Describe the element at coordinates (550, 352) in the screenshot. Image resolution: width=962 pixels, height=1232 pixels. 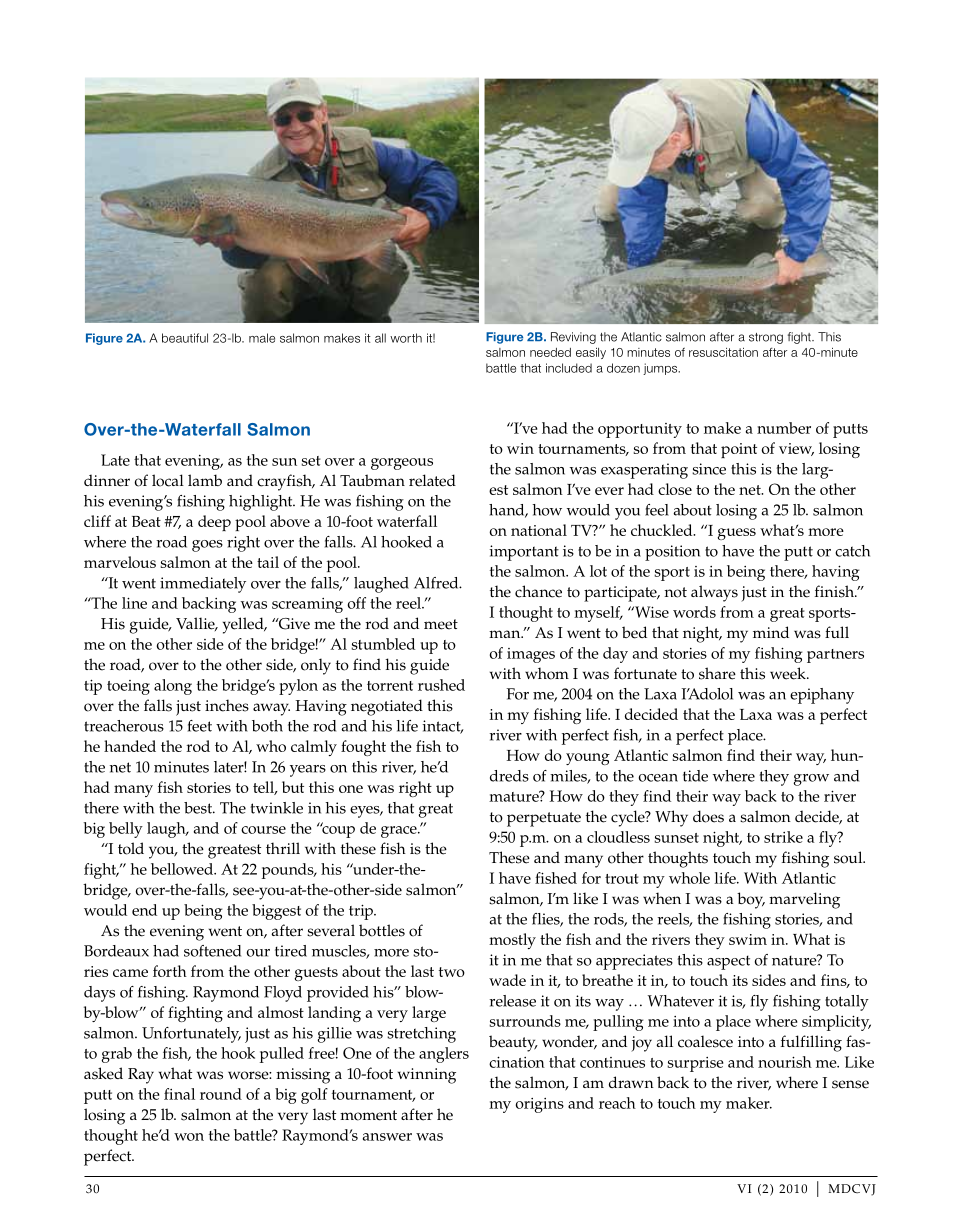
I see `needed` at that location.
